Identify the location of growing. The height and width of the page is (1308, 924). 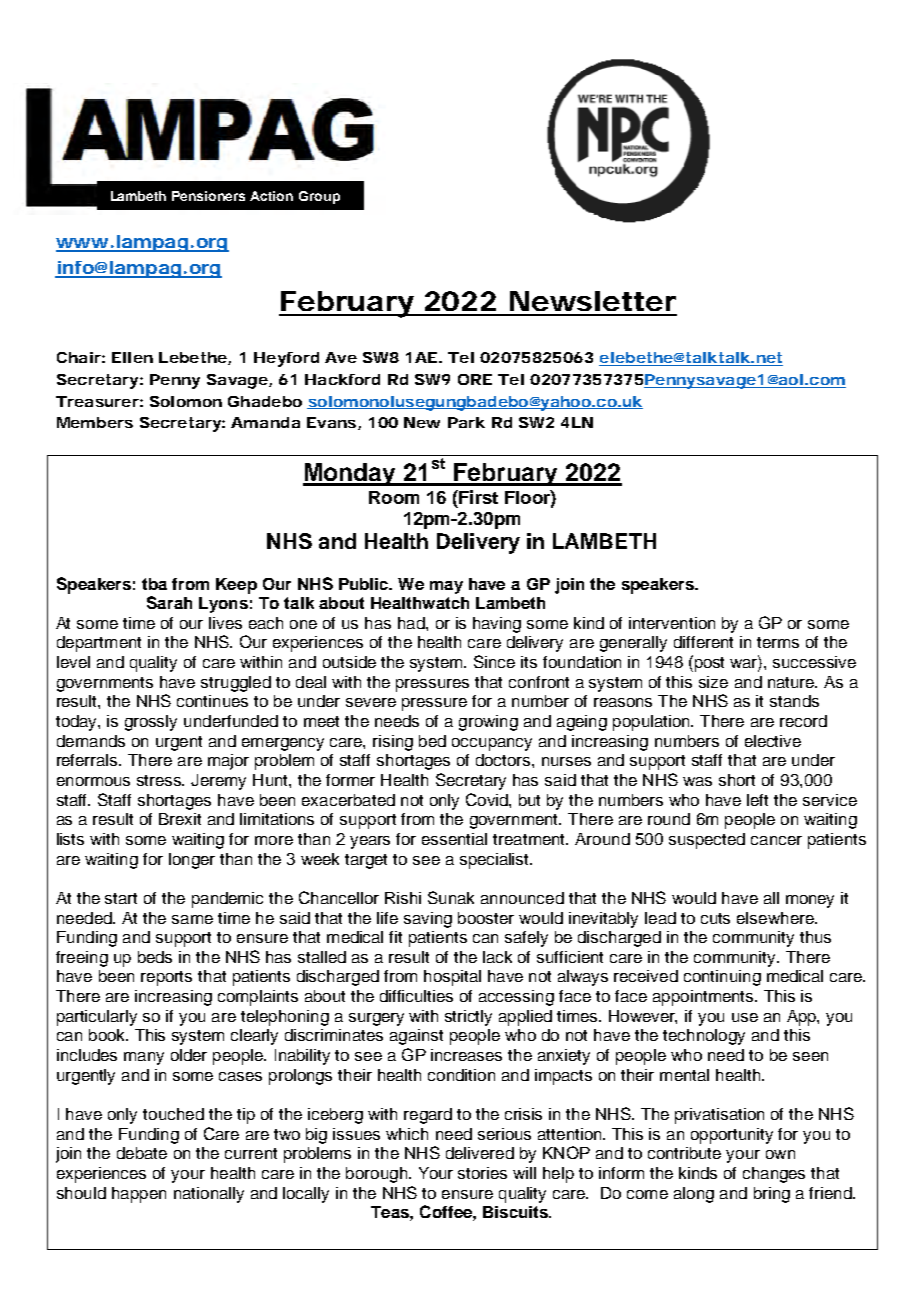
(488, 723).
